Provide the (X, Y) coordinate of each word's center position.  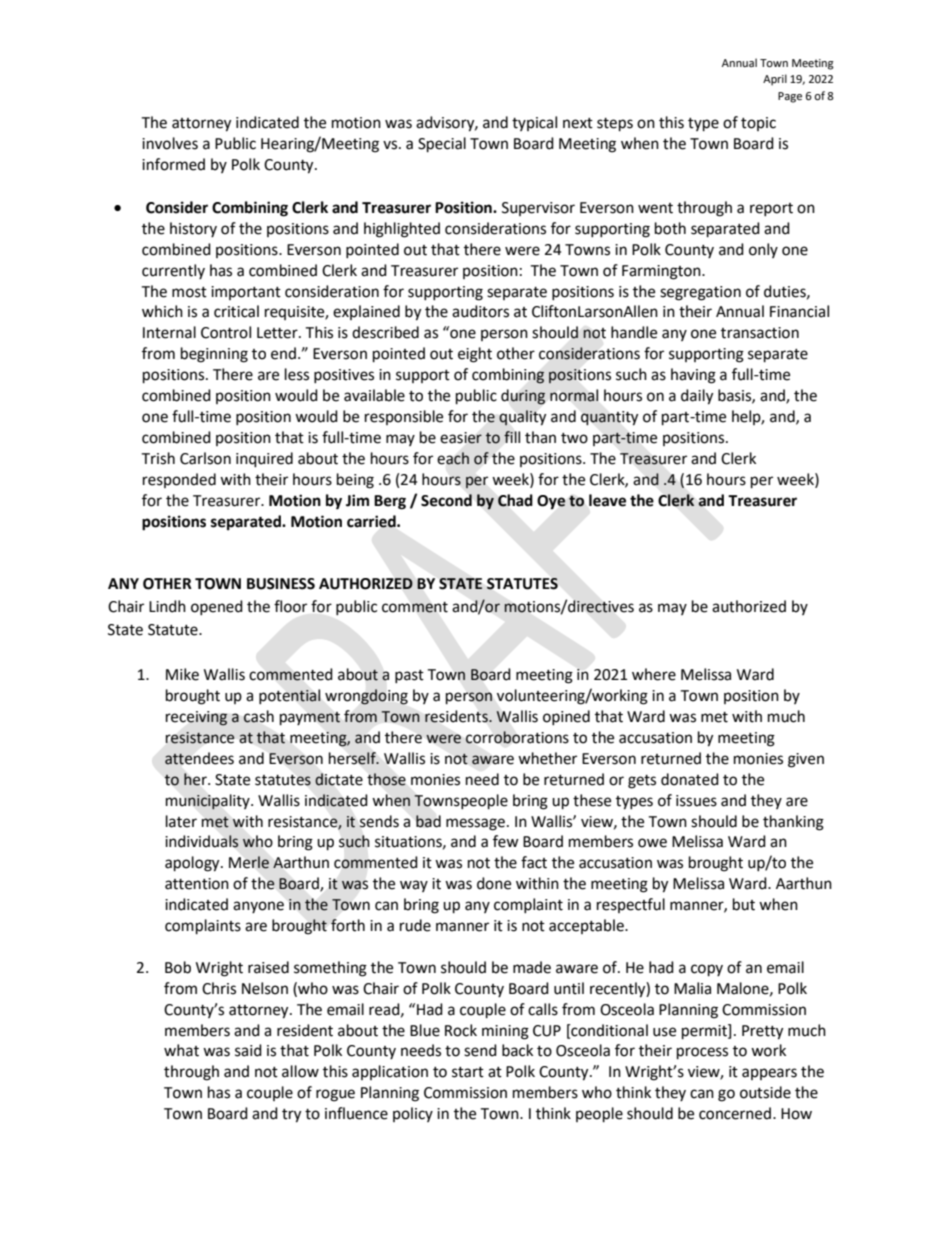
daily (697, 397)
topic (758, 124)
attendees (199, 758)
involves (170, 143)
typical (534, 123)
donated (690, 779)
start (468, 1072)
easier (461, 438)
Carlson (205, 458)
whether (547, 758)
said (248, 1050)
